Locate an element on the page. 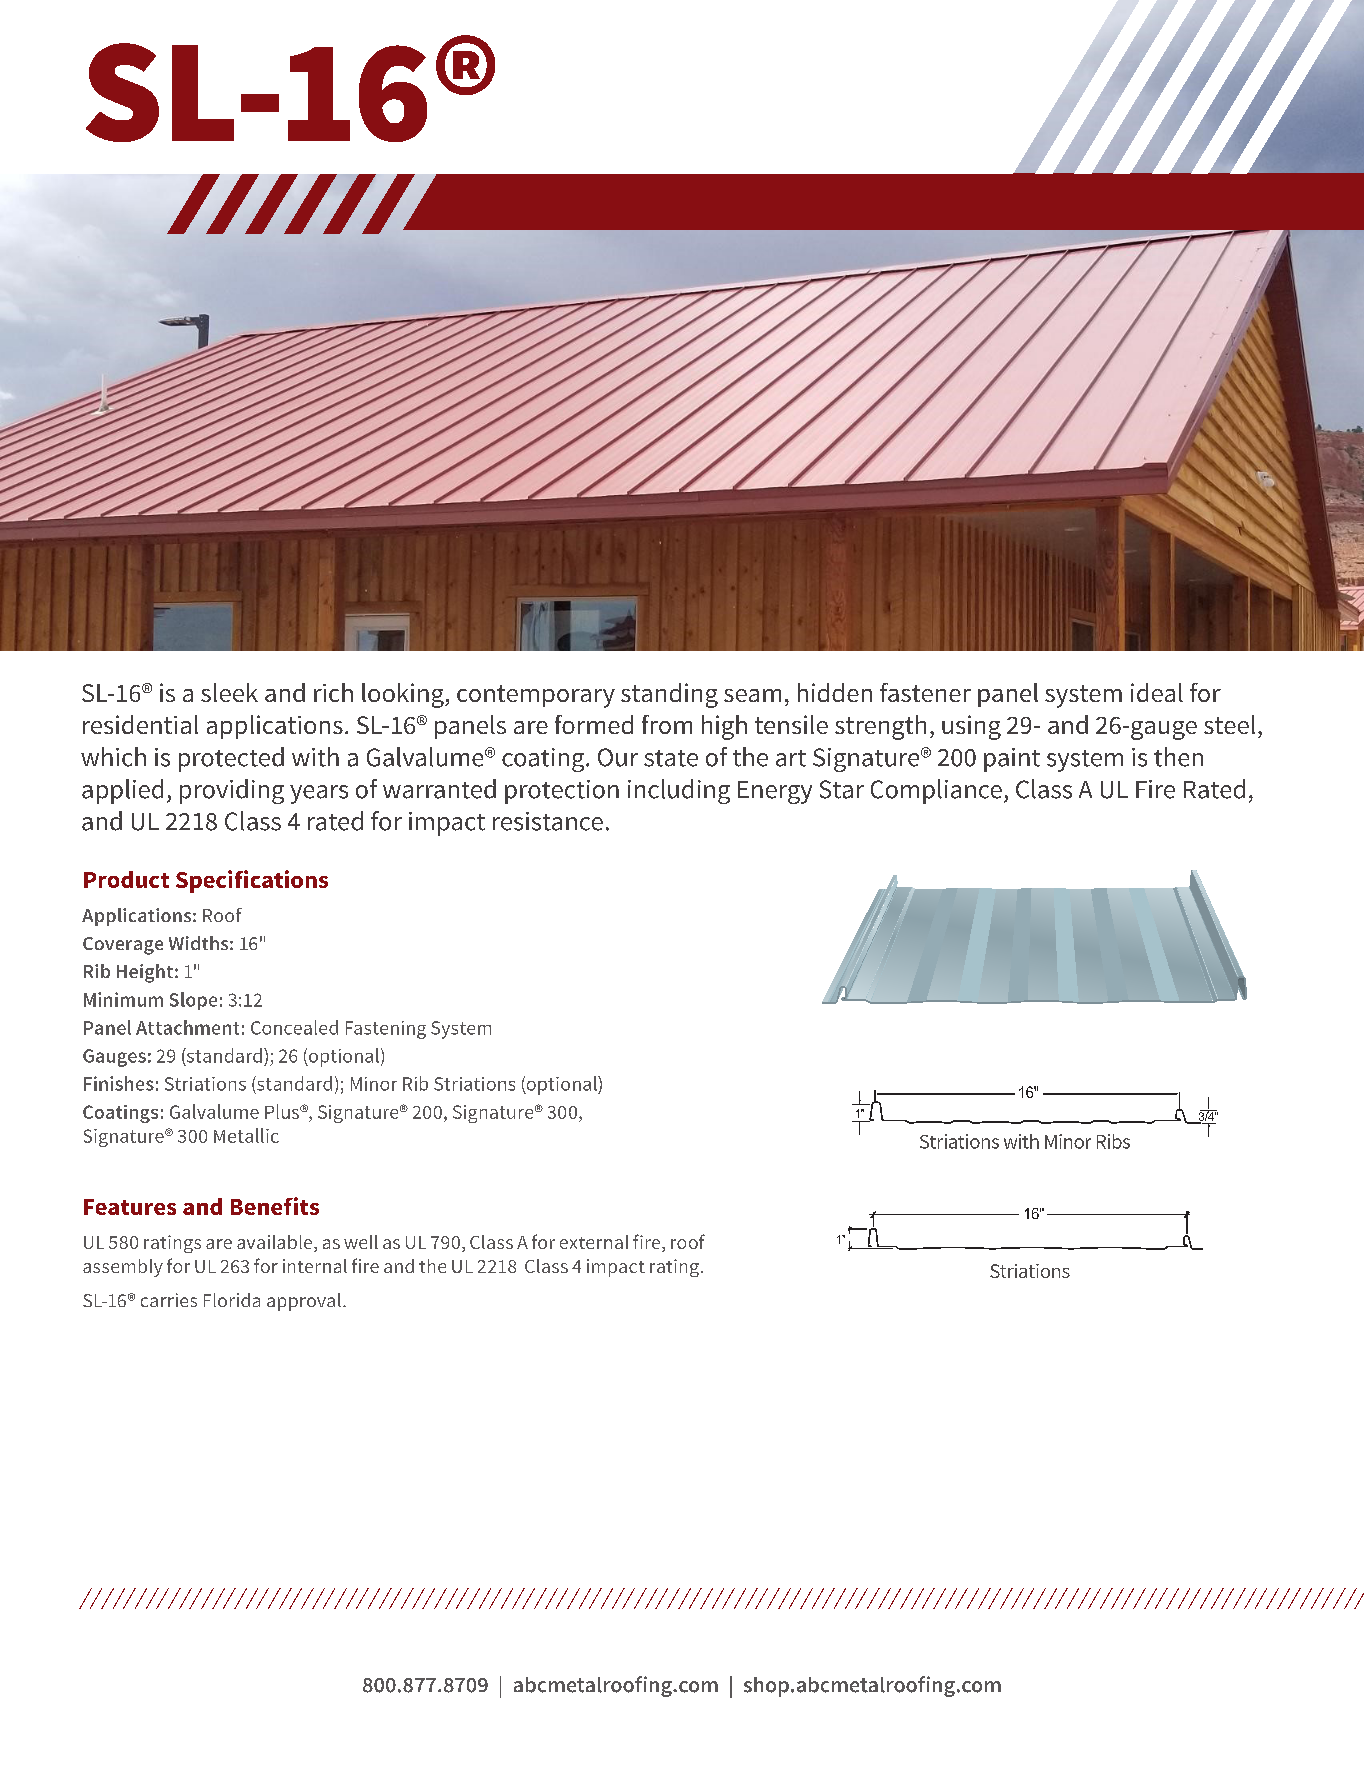 The image size is (1364, 1765). from is located at coordinates (667, 724).
